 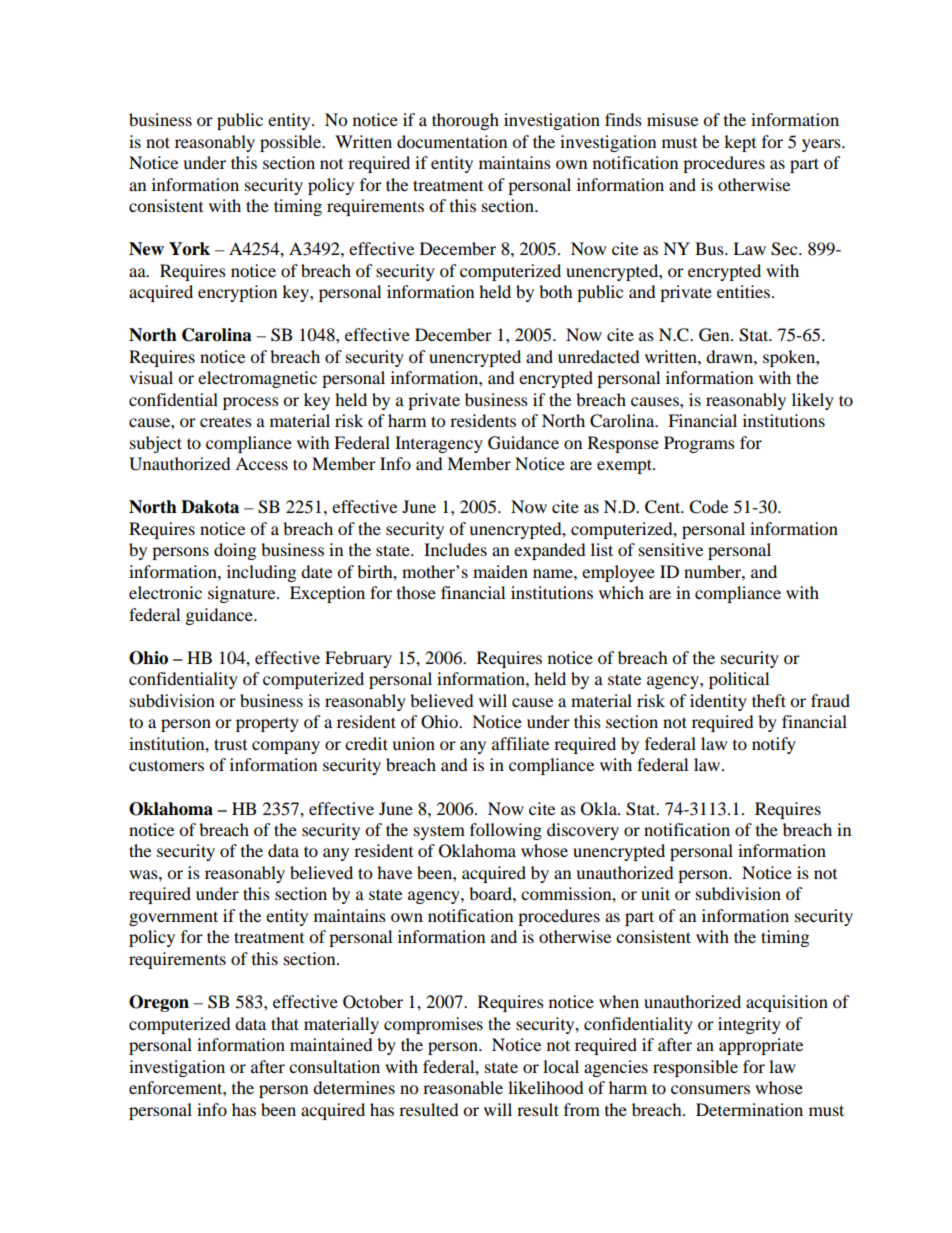 I want to click on kept, so click(x=740, y=143).
